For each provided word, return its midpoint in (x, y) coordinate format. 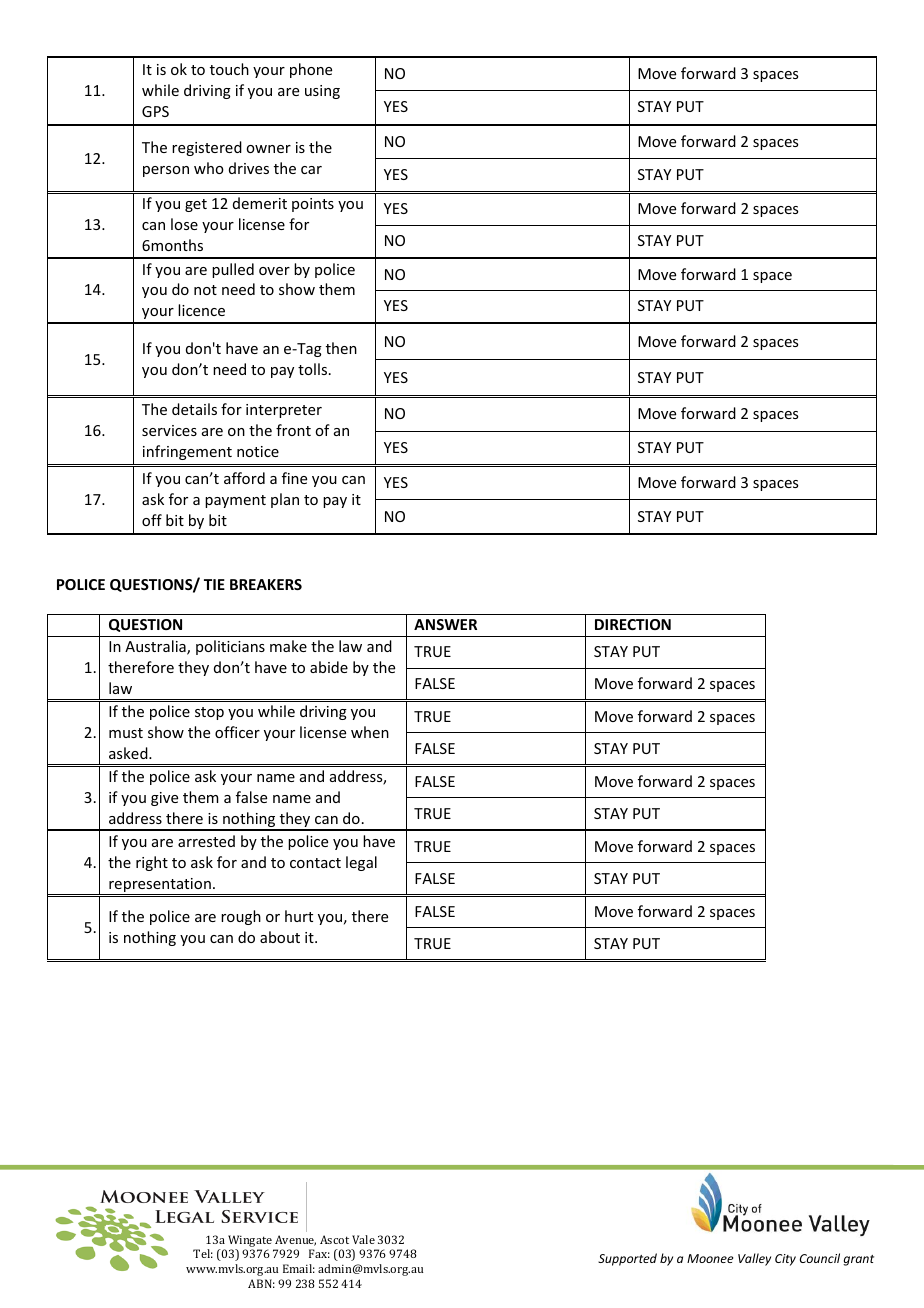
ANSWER (445, 624)
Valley (754, 1259)
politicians (230, 647)
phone (311, 70)
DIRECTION (633, 624)
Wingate (251, 1242)
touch (229, 69)
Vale (363, 1239)
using (322, 92)
